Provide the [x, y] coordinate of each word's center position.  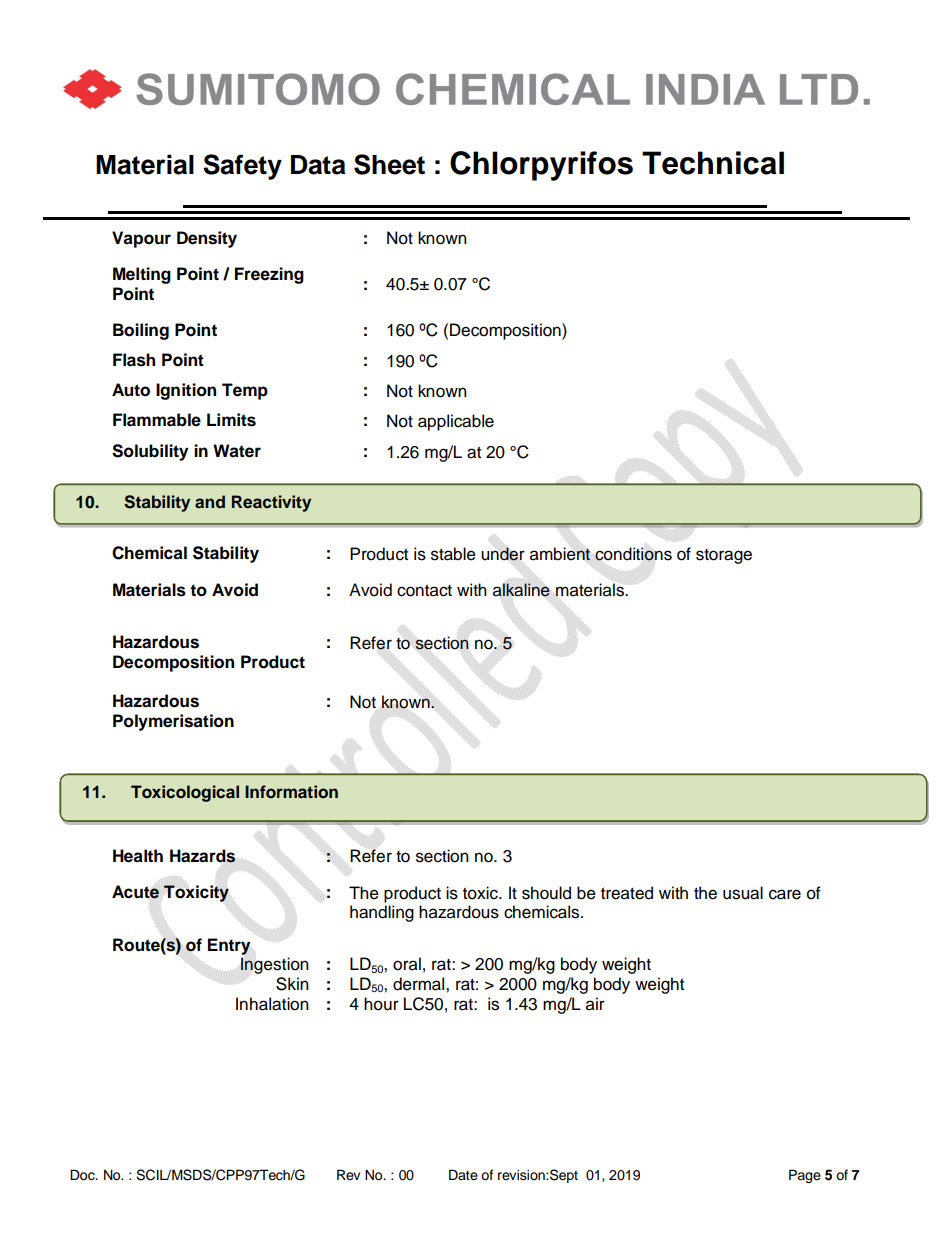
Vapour [141, 239]
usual [743, 893]
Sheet [389, 164]
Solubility [150, 452]
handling [382, 913]
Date [463, 1174]
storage [724, 556]
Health [138, 856]
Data [318, 165]
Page [805, 1176]
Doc [83, 1175]
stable [453, 554]
